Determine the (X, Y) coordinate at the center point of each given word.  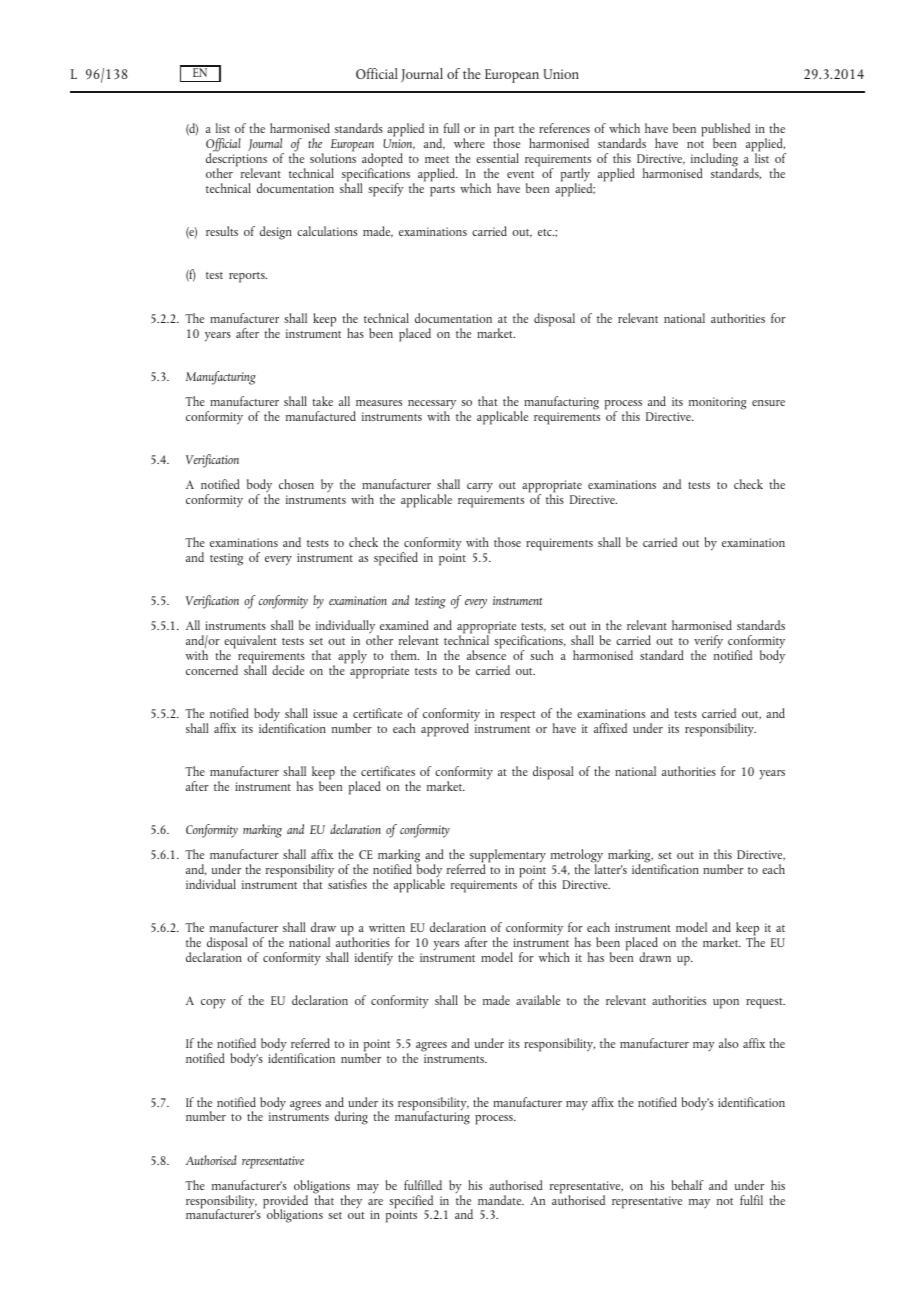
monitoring (717, 403)
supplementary (508, 857)
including (714, 161)
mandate (501, 1200)
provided (285, 1203)
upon (726, 1004)
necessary (432, 406)
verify (708, 643)
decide (288, 670)
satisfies (347, 883)
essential (497, 158)
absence (486, 654)
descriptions (236, 160)
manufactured (321, 416)
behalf (688, 1185)
